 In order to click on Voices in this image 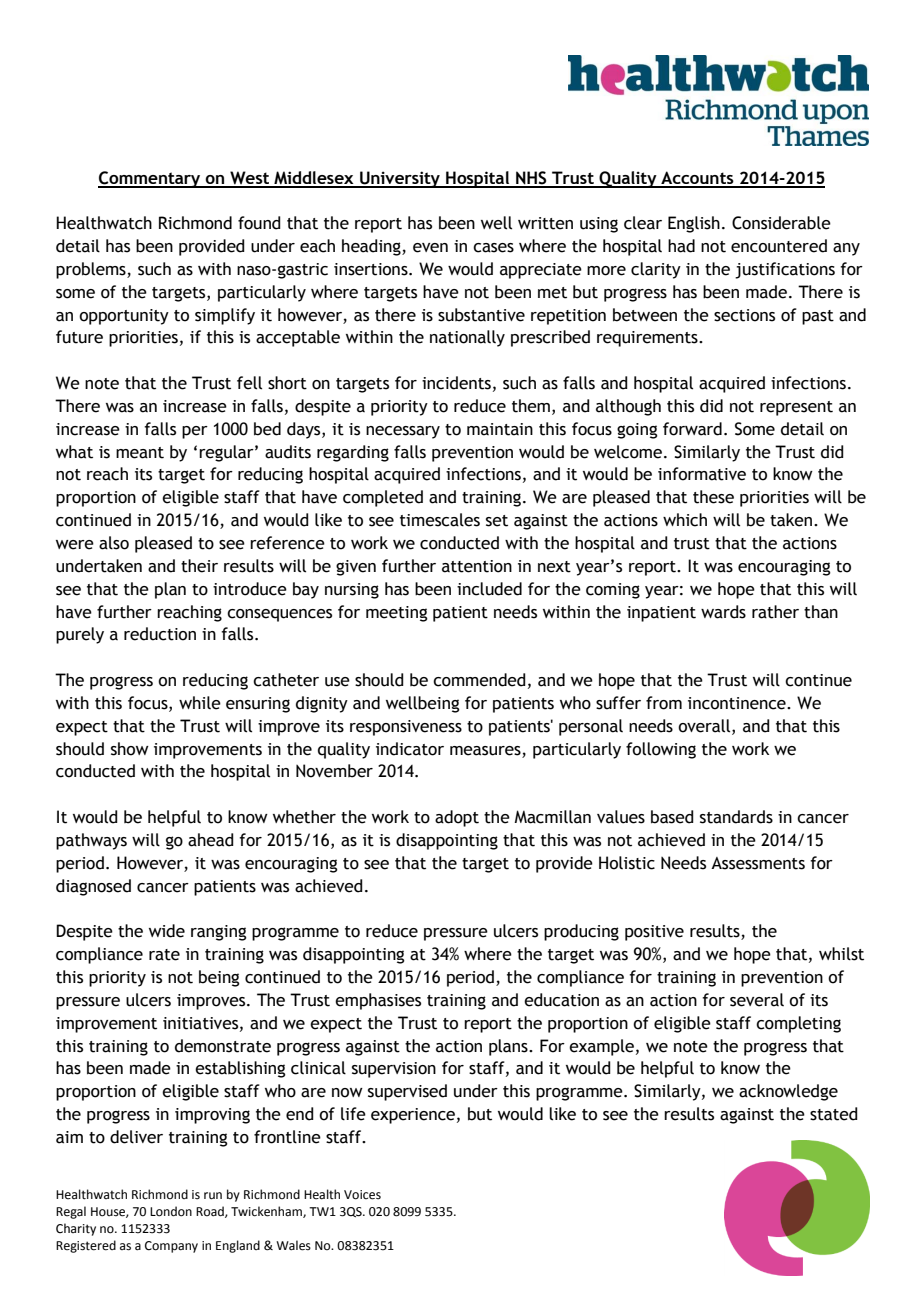, I will do `click(362, 1195)`.
